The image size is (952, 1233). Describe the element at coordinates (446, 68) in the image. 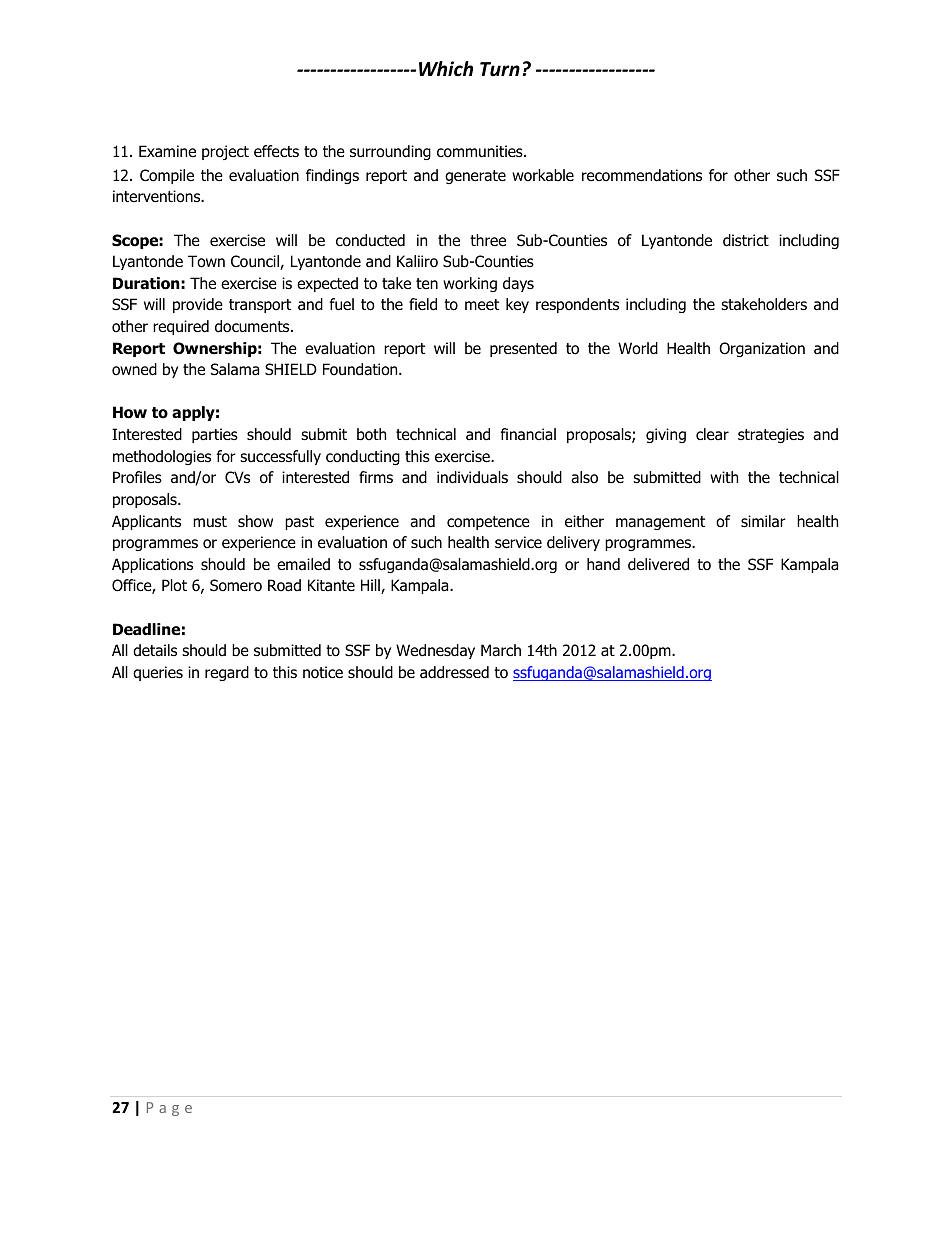

I see `Which` at that location.
